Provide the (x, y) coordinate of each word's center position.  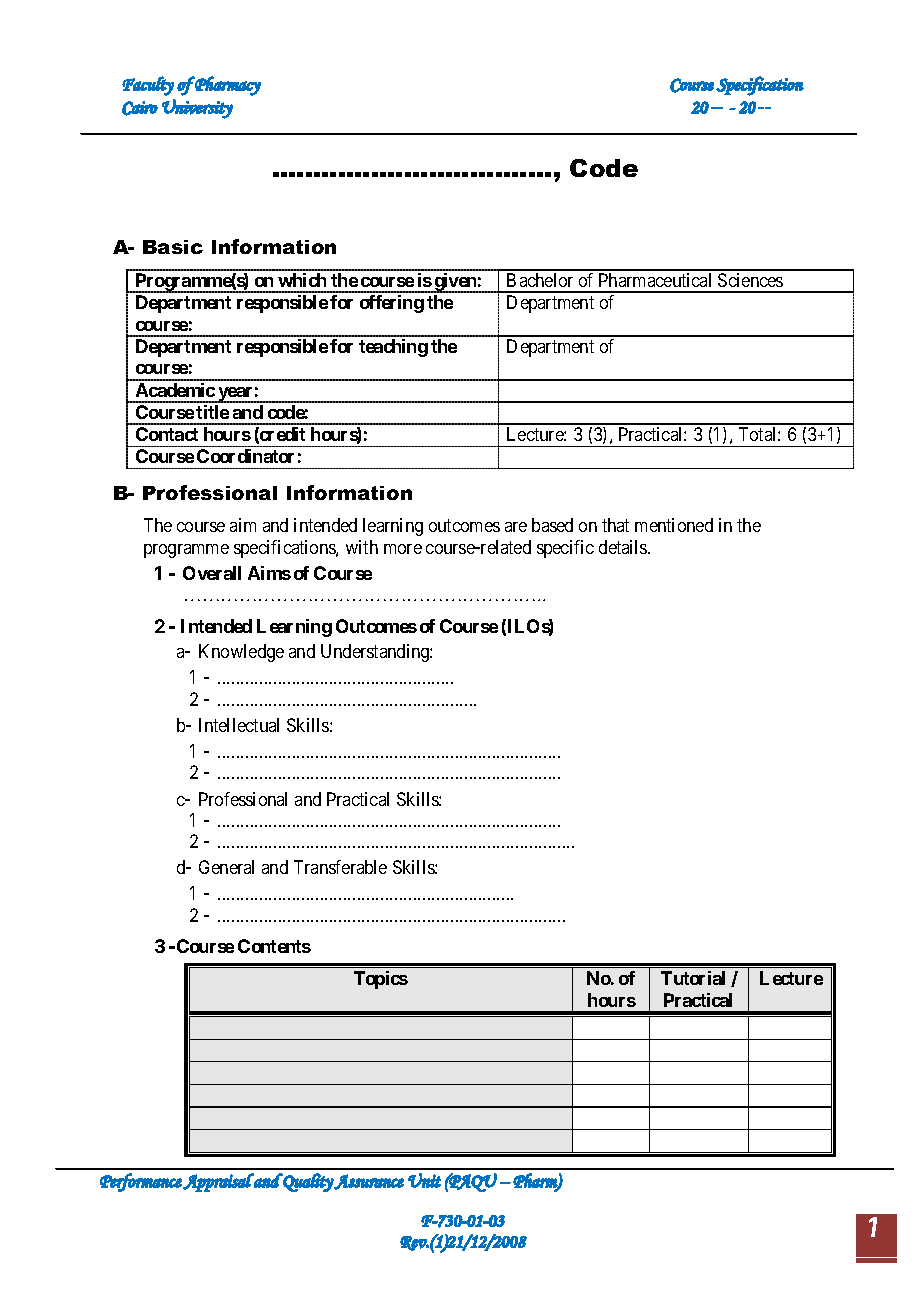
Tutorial (693, 978)
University (197, 109)
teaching (393, 348)
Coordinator (245, 456)
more (403, 549)
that (615, 525)
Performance (141, 1182)
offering (392, 304)
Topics (381, 980)
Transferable (340, 867)
